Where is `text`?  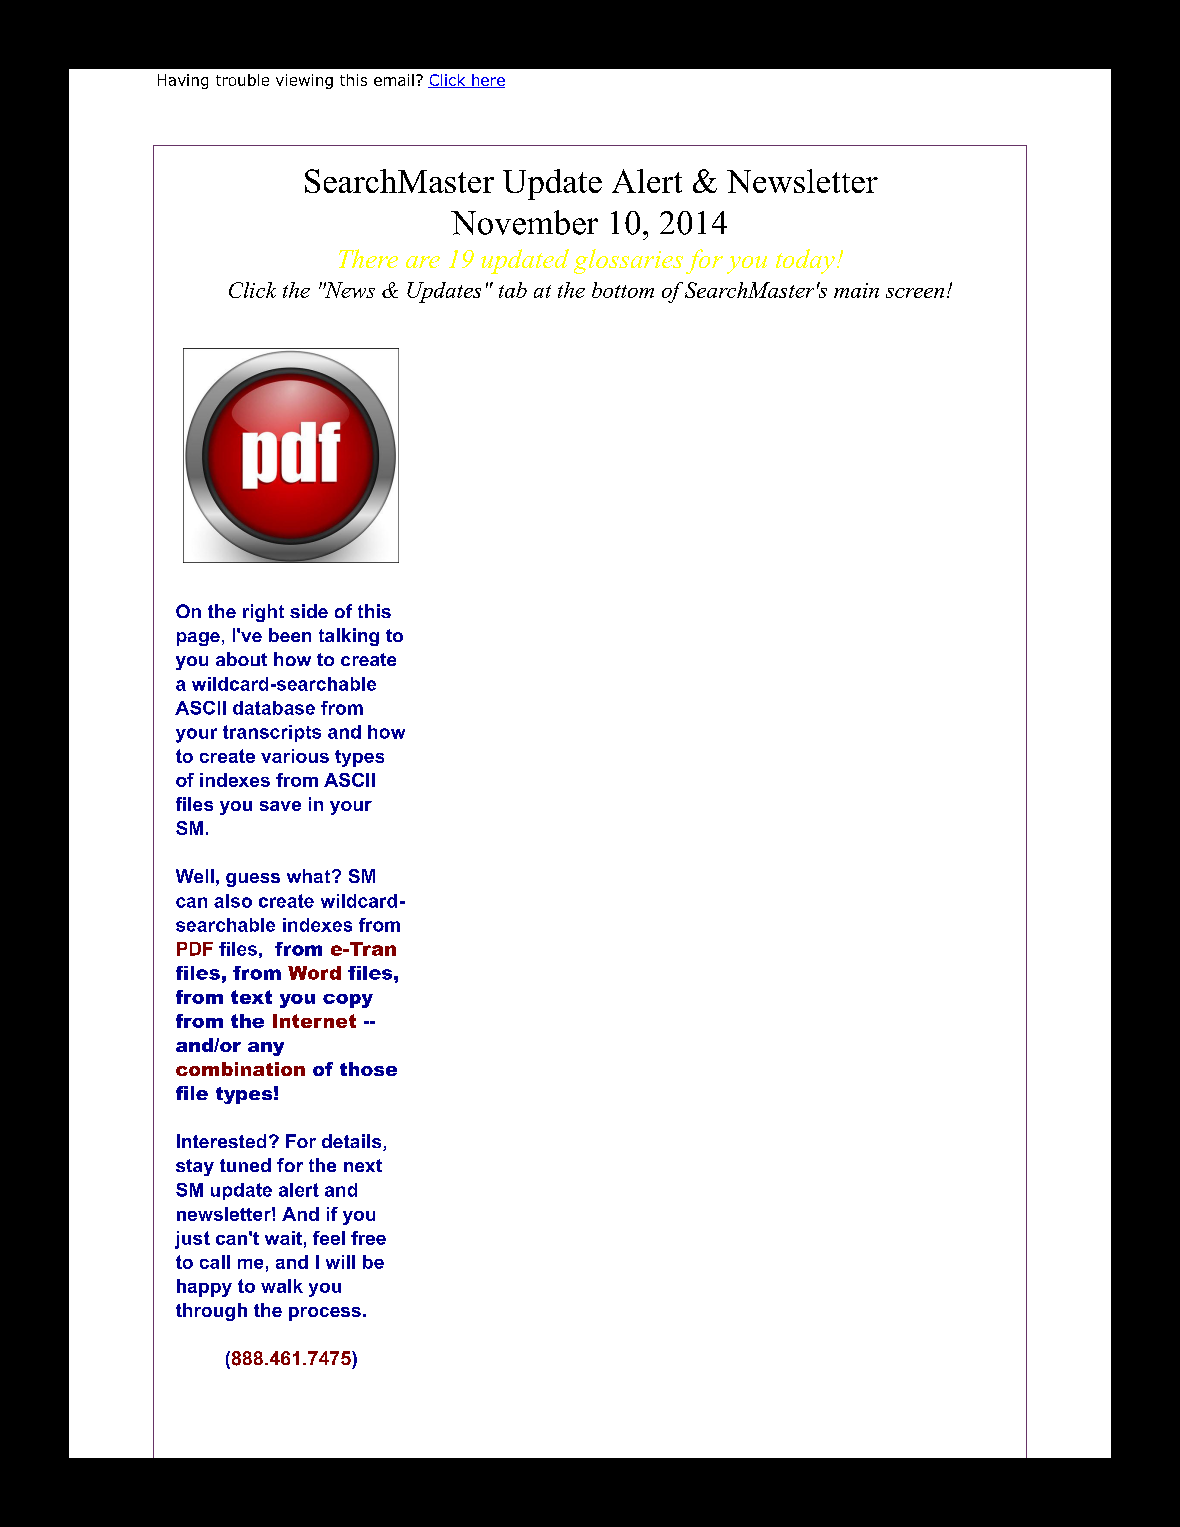 text is located at coordinates (251, 997).
